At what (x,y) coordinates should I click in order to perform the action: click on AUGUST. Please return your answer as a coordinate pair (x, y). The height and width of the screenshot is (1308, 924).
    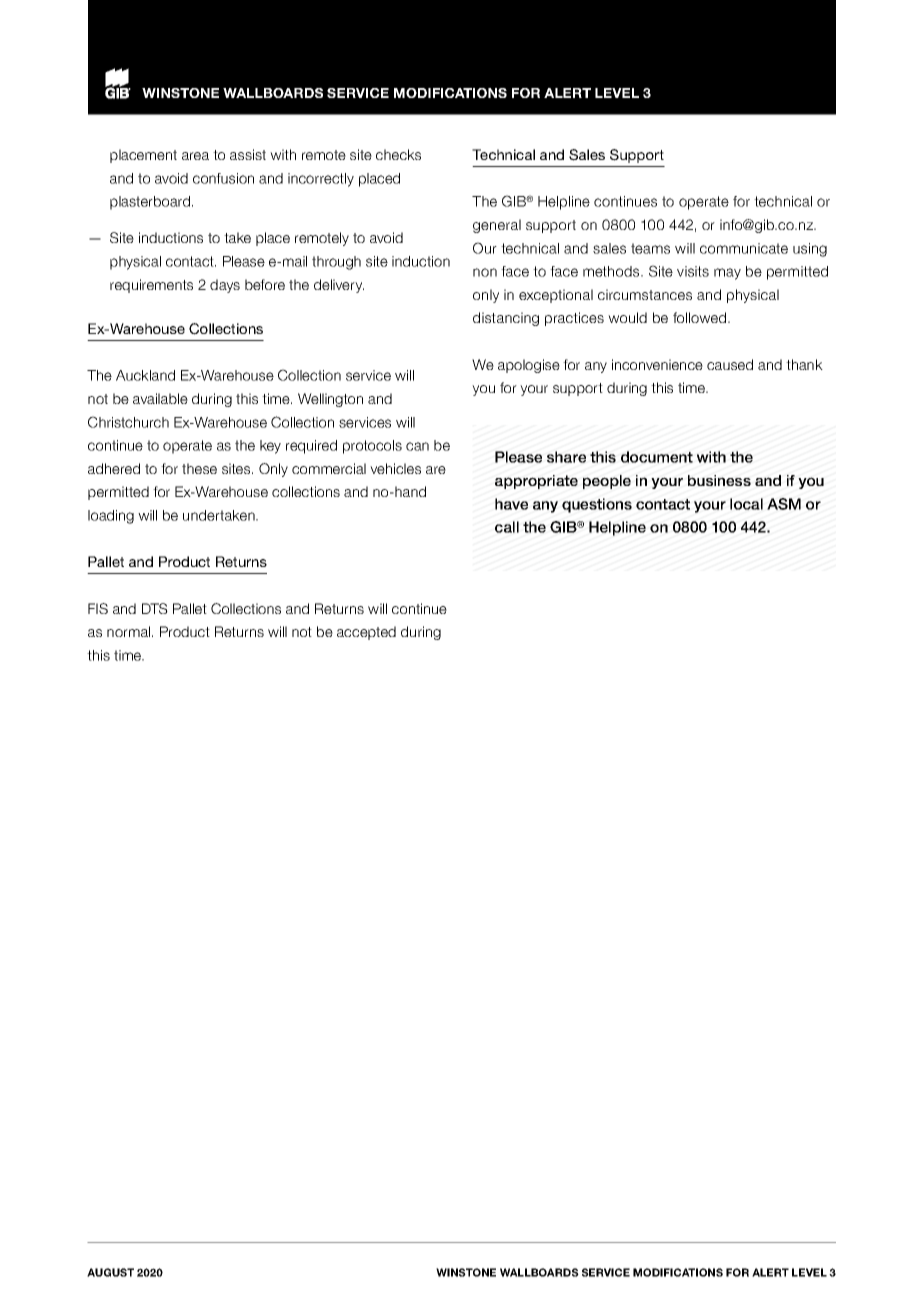
    Looking at the image, I should click on (110, 1272).
